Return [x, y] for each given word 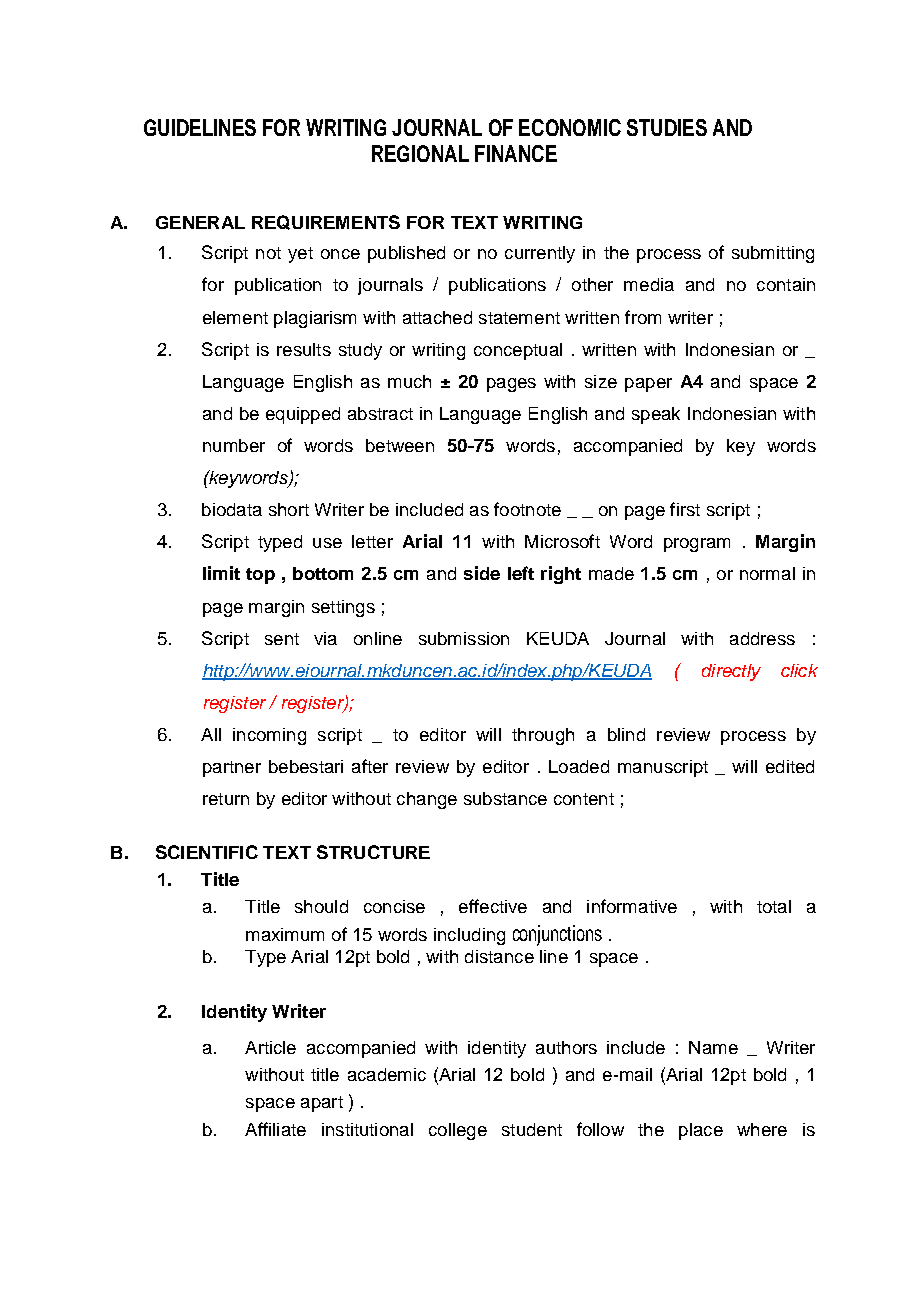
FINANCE [516, 153]
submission [464, 638]
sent [282, 639]
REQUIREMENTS [326, 222]
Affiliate [275, 1129]
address [762, 638]
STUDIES [667, 127]
